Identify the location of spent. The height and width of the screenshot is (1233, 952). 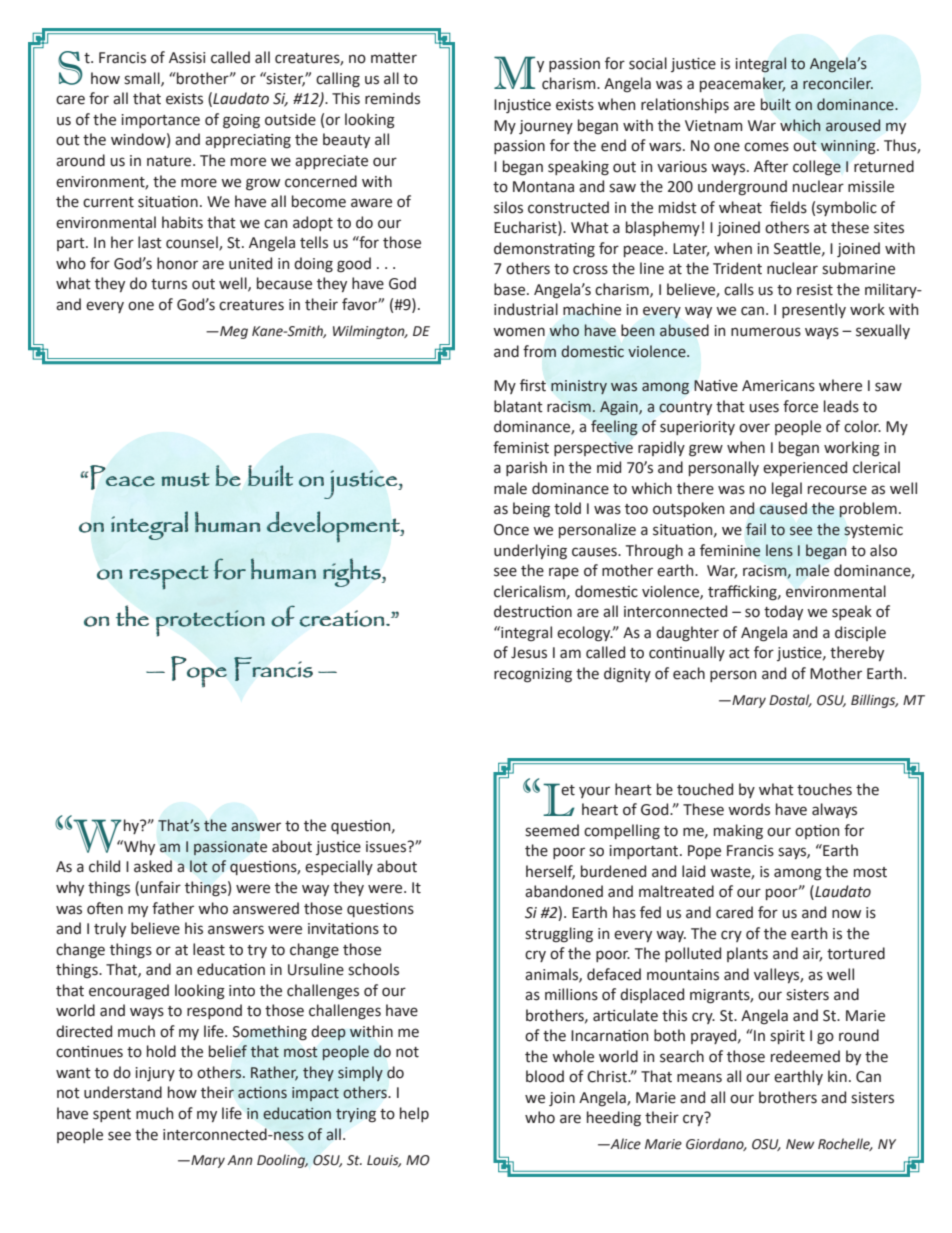
(112, 1115).
